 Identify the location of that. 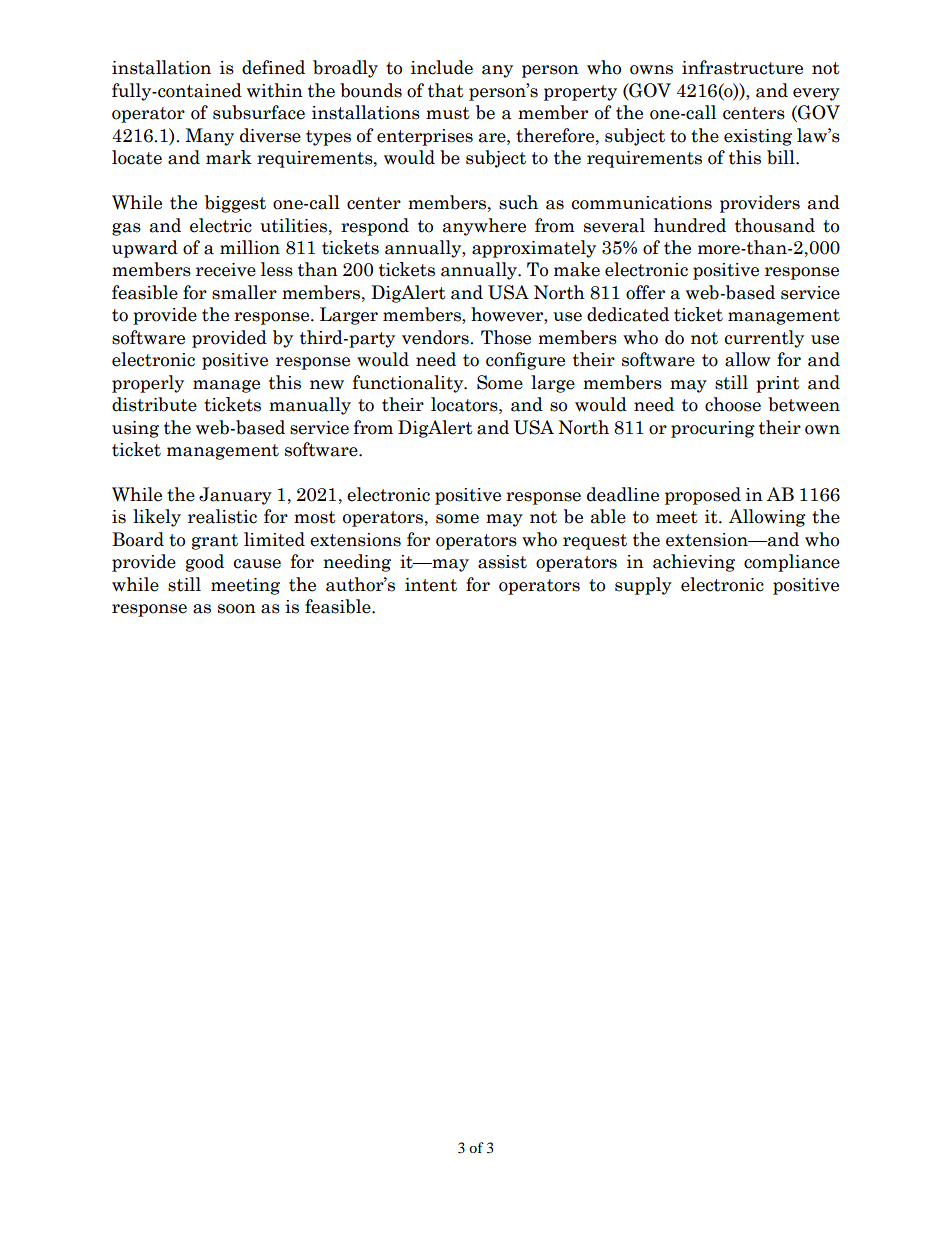
(446, 90).
